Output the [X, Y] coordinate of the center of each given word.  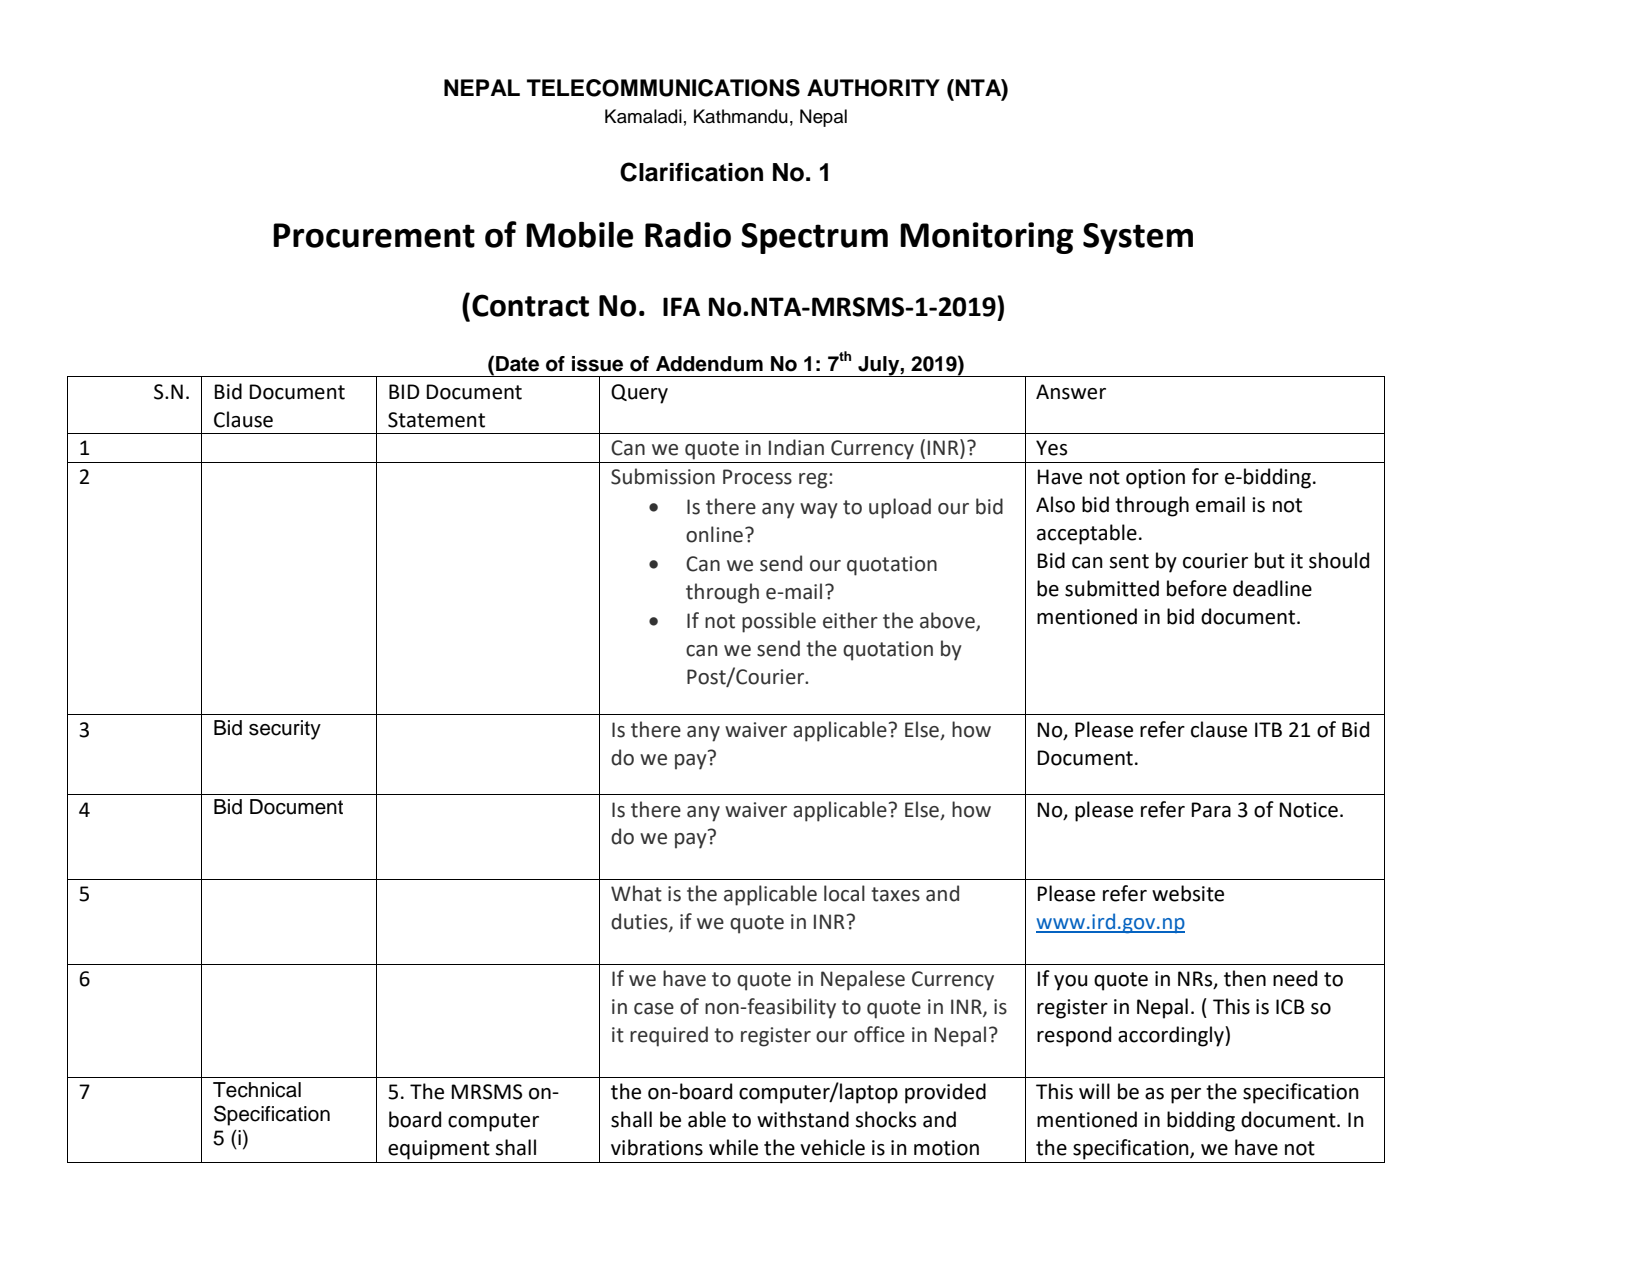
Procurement [374, 235]
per [1186, 1096]
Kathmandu [741, 116]
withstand [803, 1119]
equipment [439, 1150]
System [1138, 238]
